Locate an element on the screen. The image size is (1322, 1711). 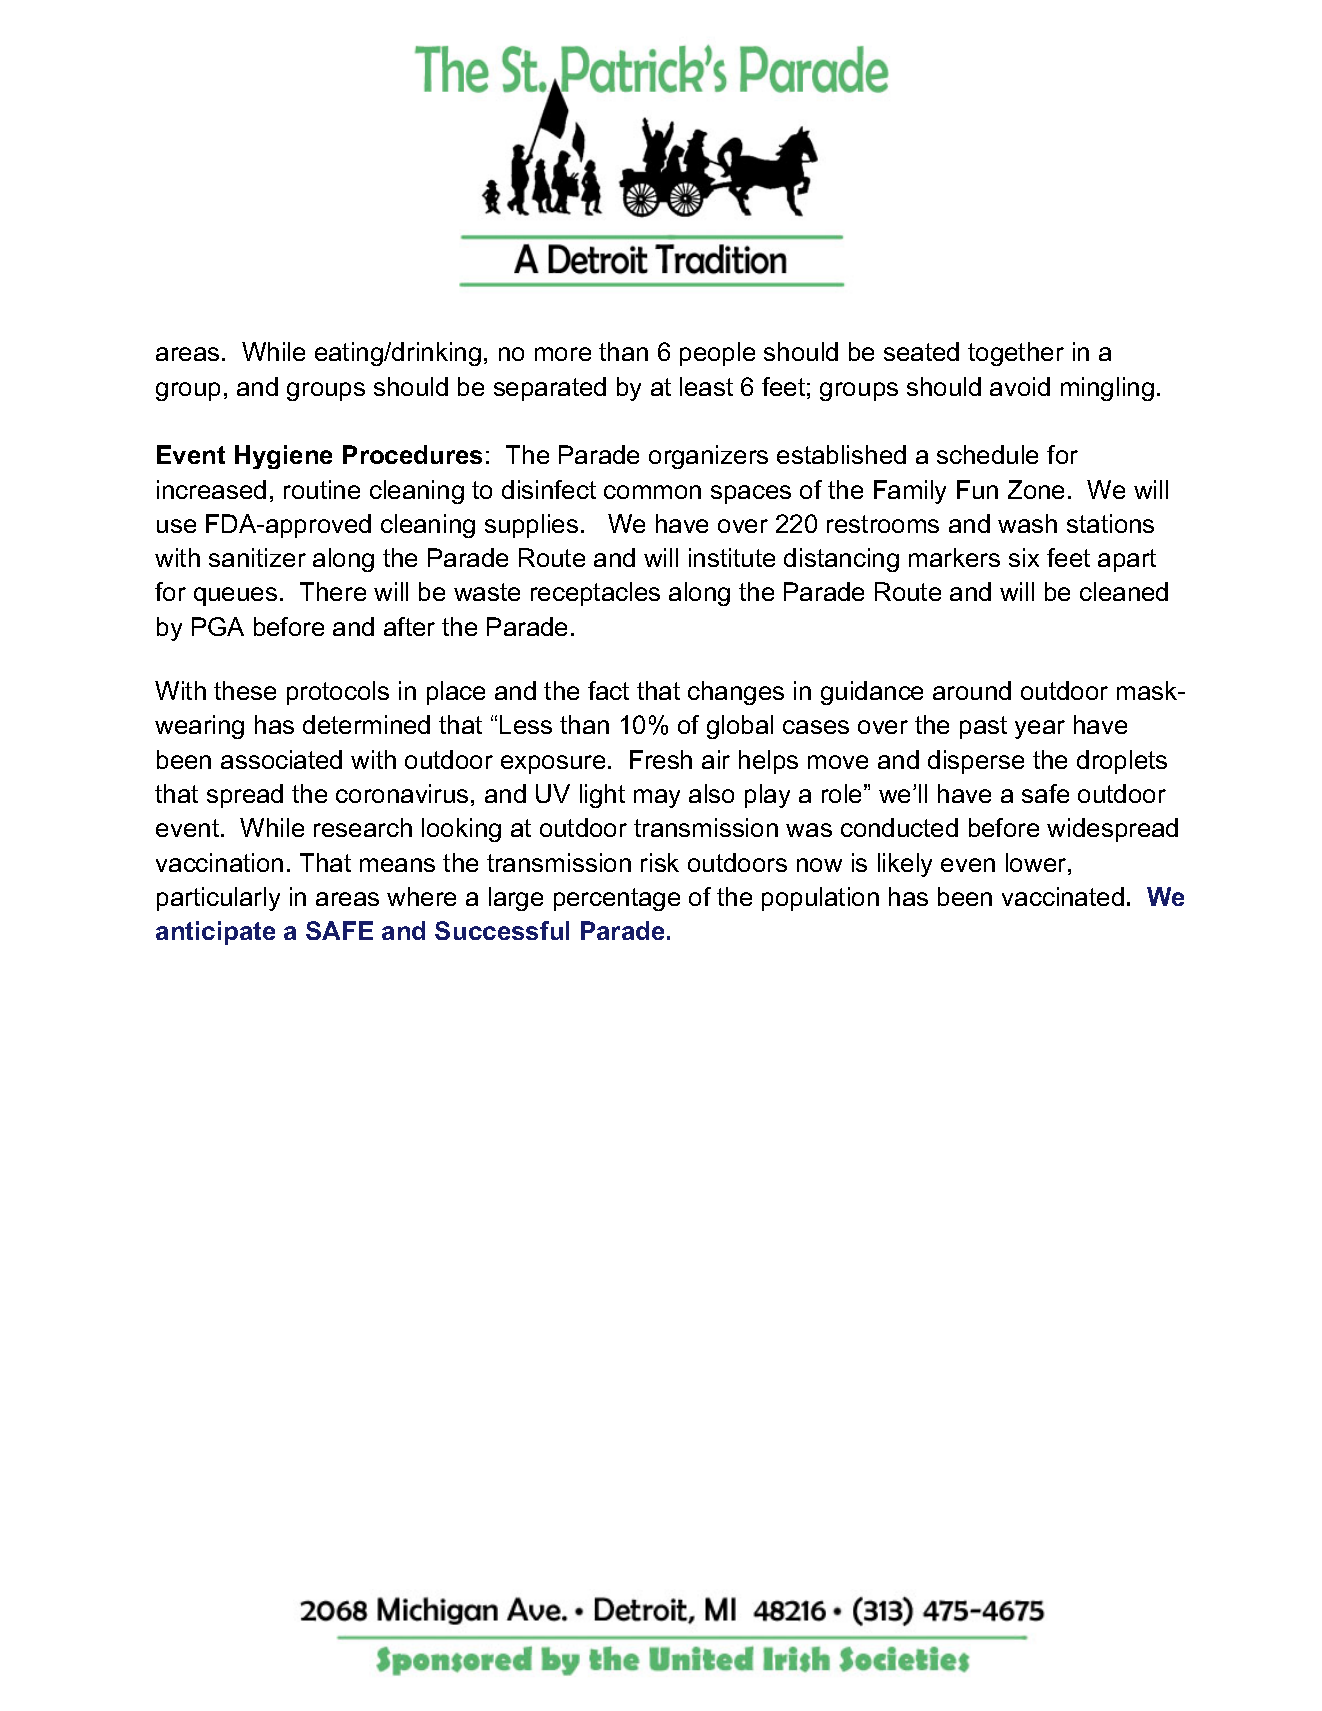
least is located at coordinates (706, 386).
